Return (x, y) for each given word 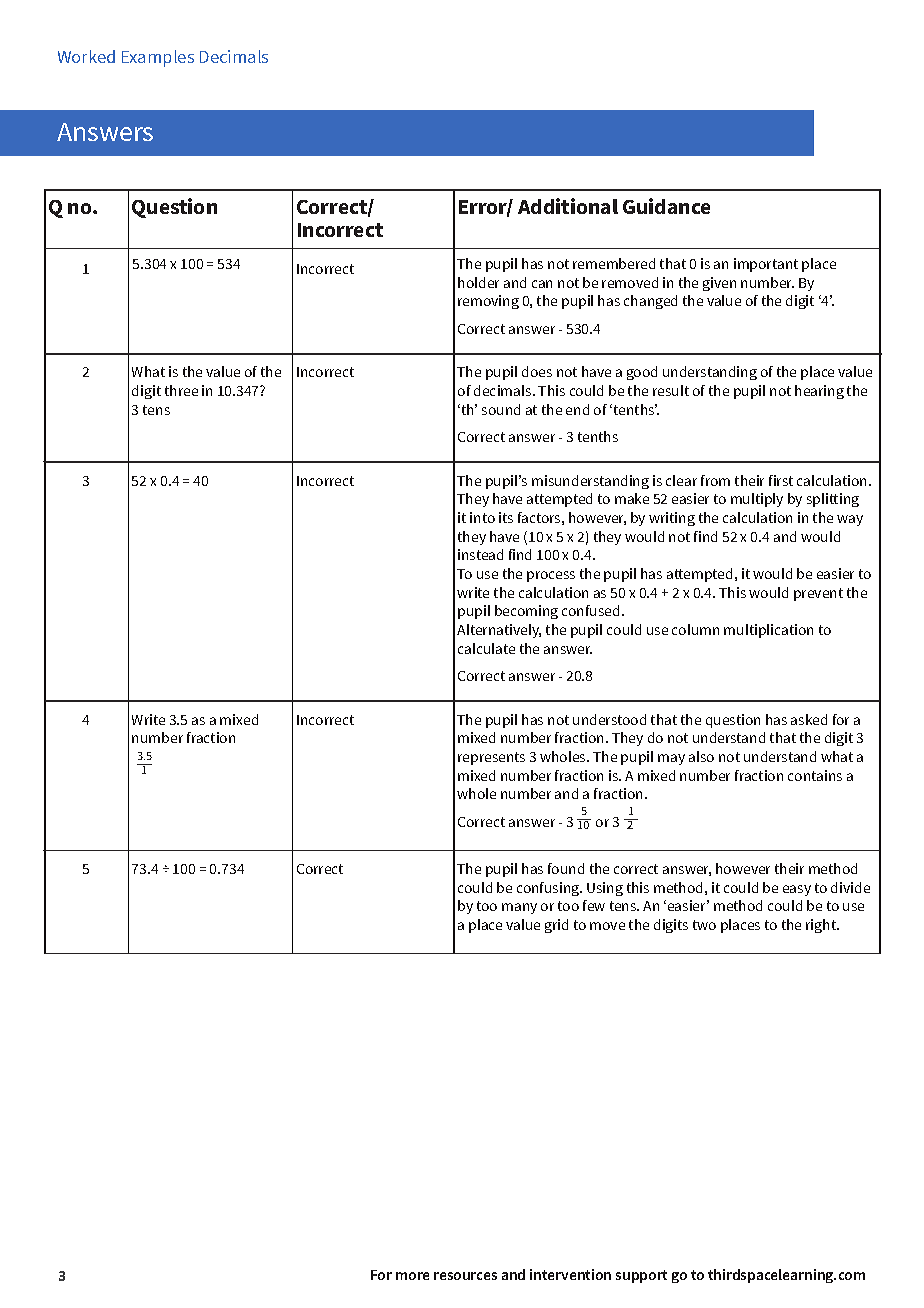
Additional (568, 206)
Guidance (666, 206)
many (519, 908)
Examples (158, 58)
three (181, 390)
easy (797, 890)
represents (491, 758)
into (482, 517)
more (412, 1276)
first (781, 480)
